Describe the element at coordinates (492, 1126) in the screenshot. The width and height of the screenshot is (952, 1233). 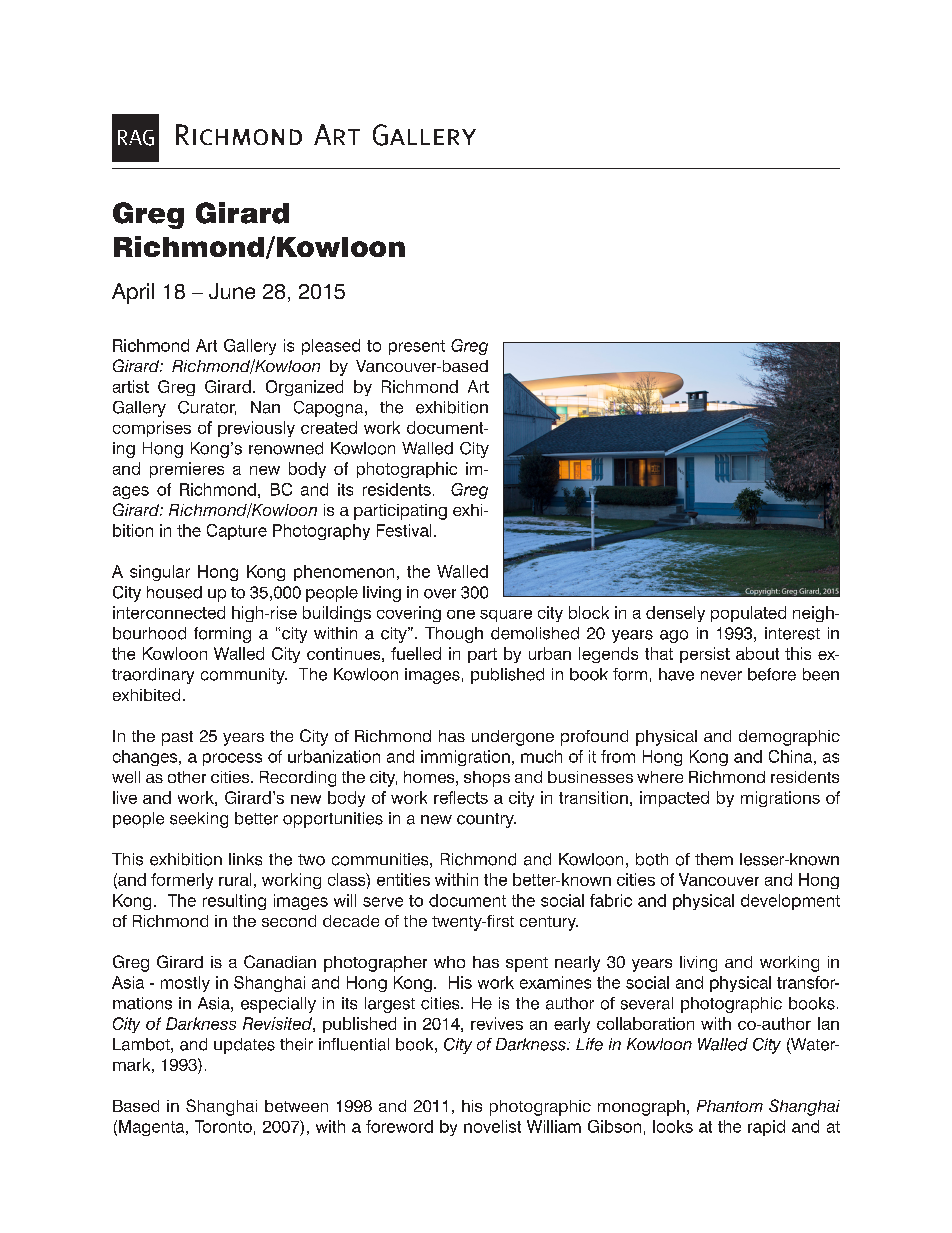
I see `novelist` at that location.
